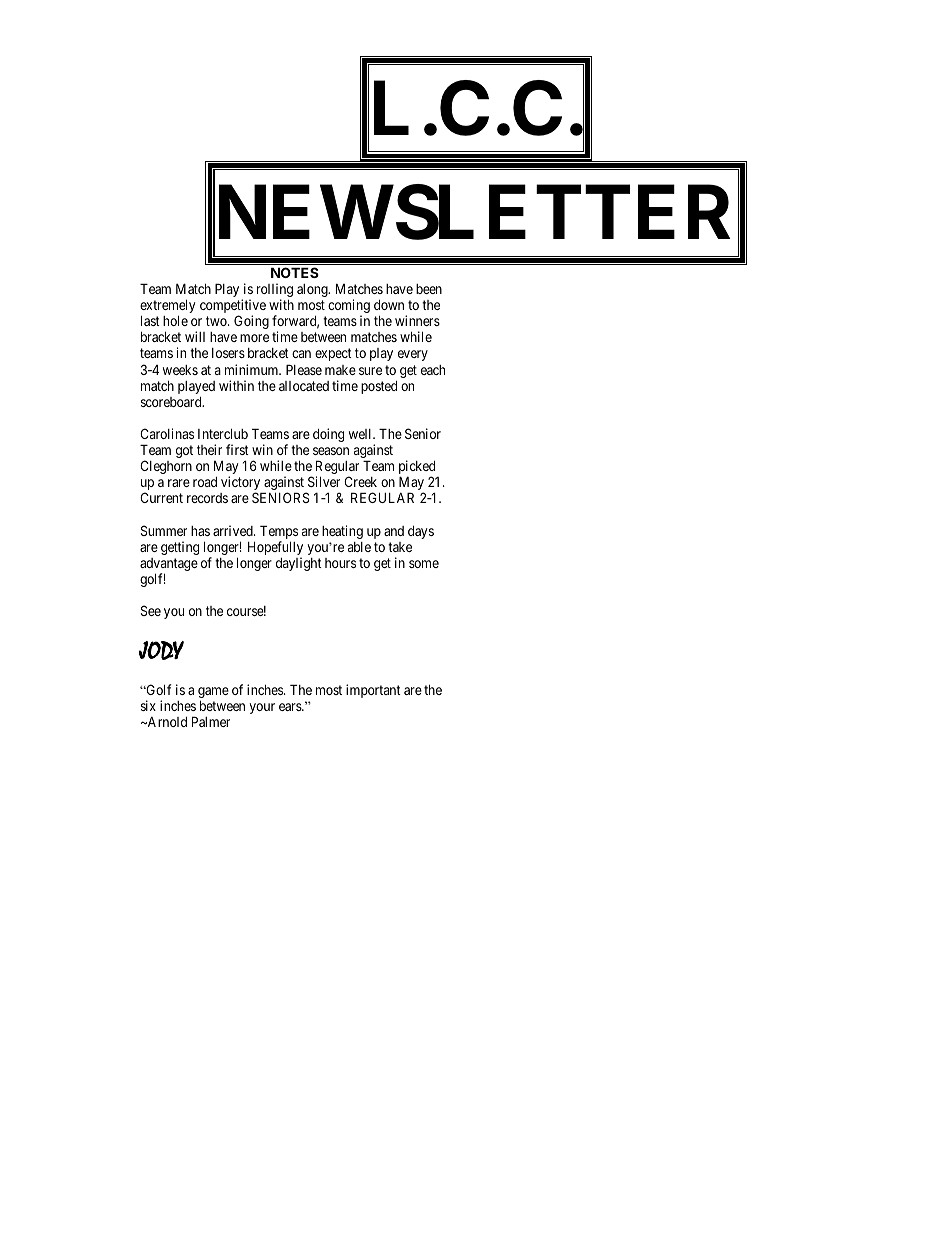 The width and height of the document is (952, 1233). I want to click on Temps, so click(279, 533).
